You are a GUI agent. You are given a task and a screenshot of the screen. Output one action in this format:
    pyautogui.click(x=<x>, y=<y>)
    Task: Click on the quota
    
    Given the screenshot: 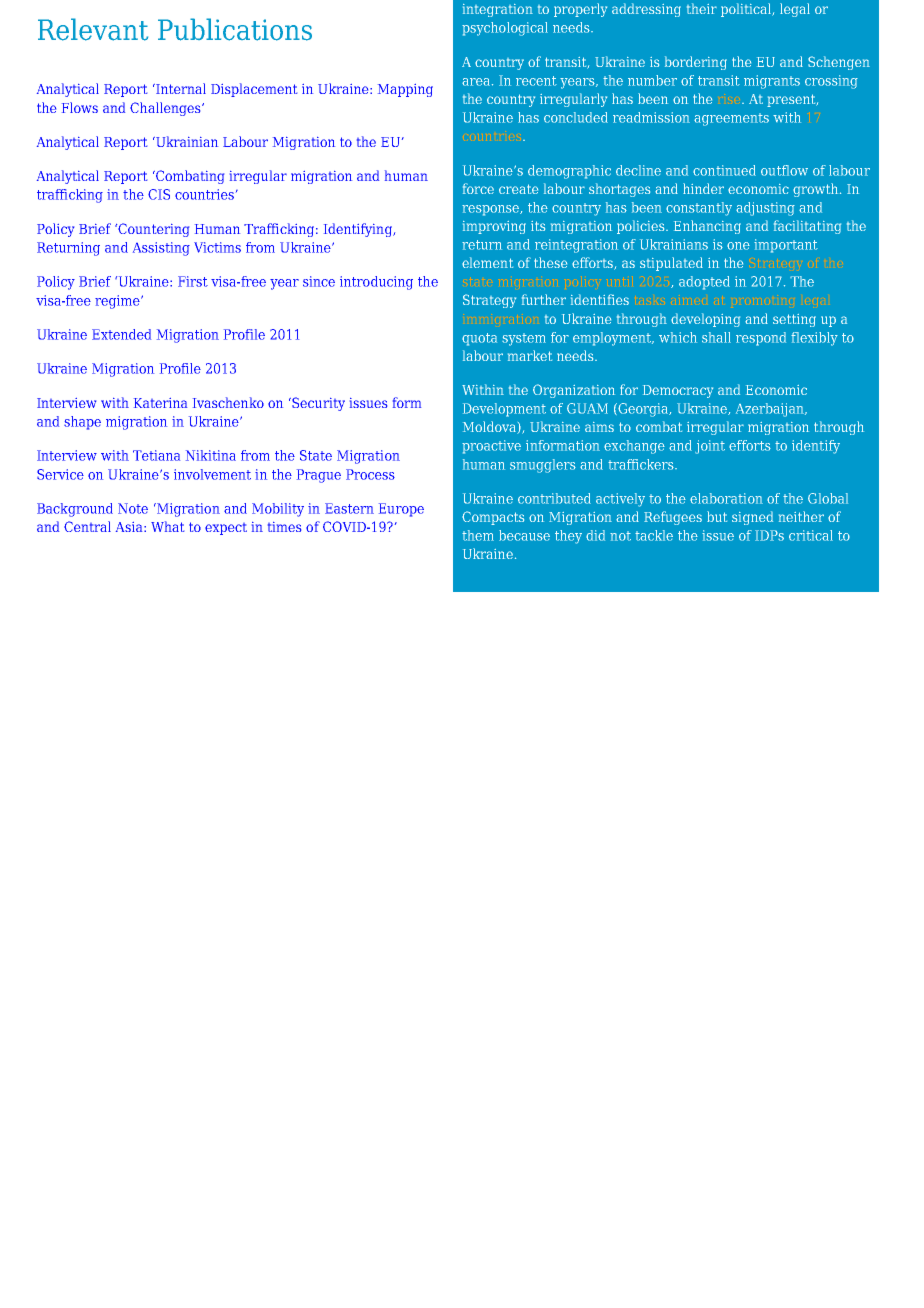 What is the action you would take?
    pyautogui.click(x=479, y=339)
